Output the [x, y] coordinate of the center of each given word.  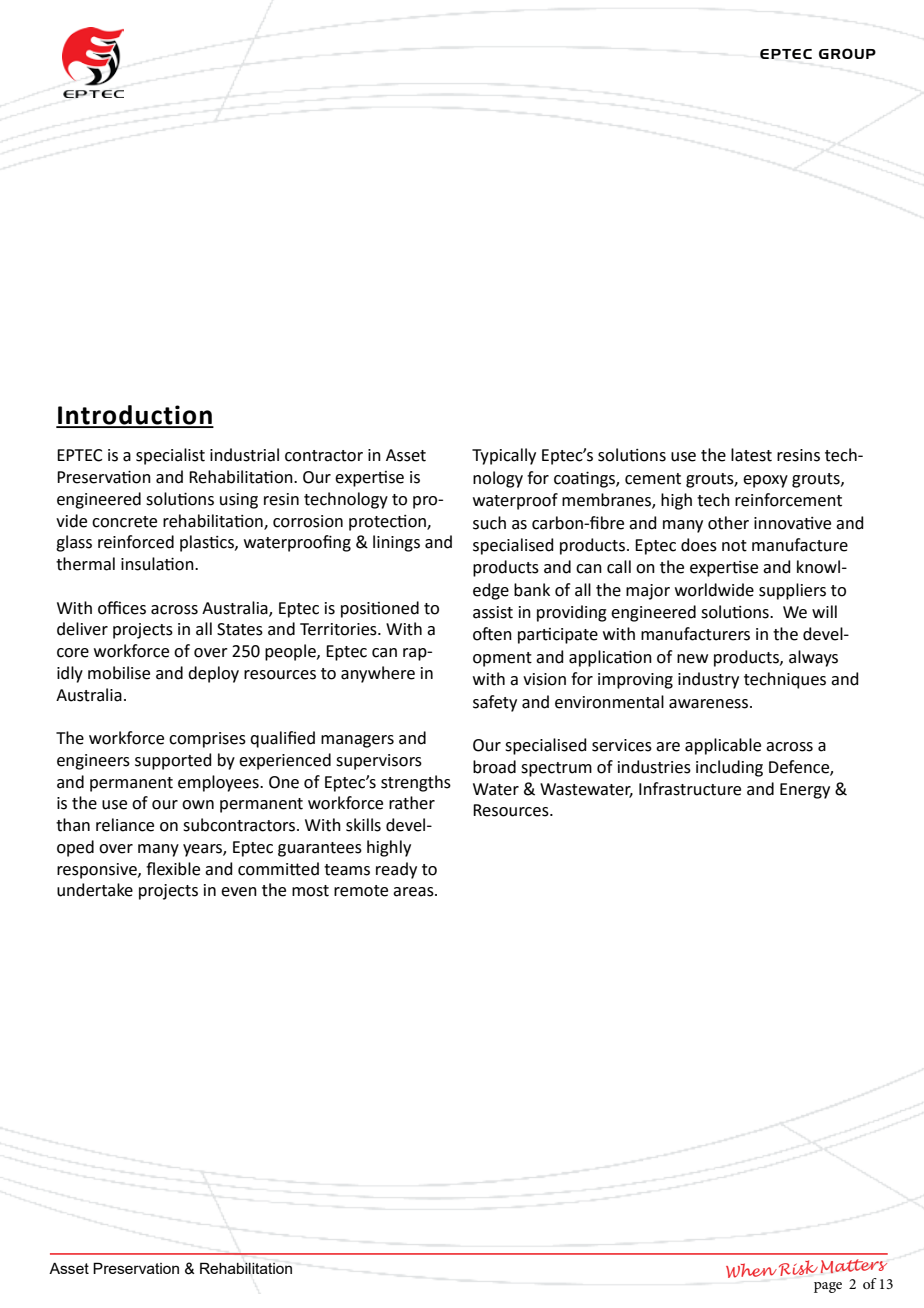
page [828, 1287]
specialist [170, 456]
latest [751, 455]
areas [414, 892]
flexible [173, 869]
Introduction [135, 416]
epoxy [765, 481]
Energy [805, 791]
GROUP [847, 53]
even [239, 892]
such [489, 523]
